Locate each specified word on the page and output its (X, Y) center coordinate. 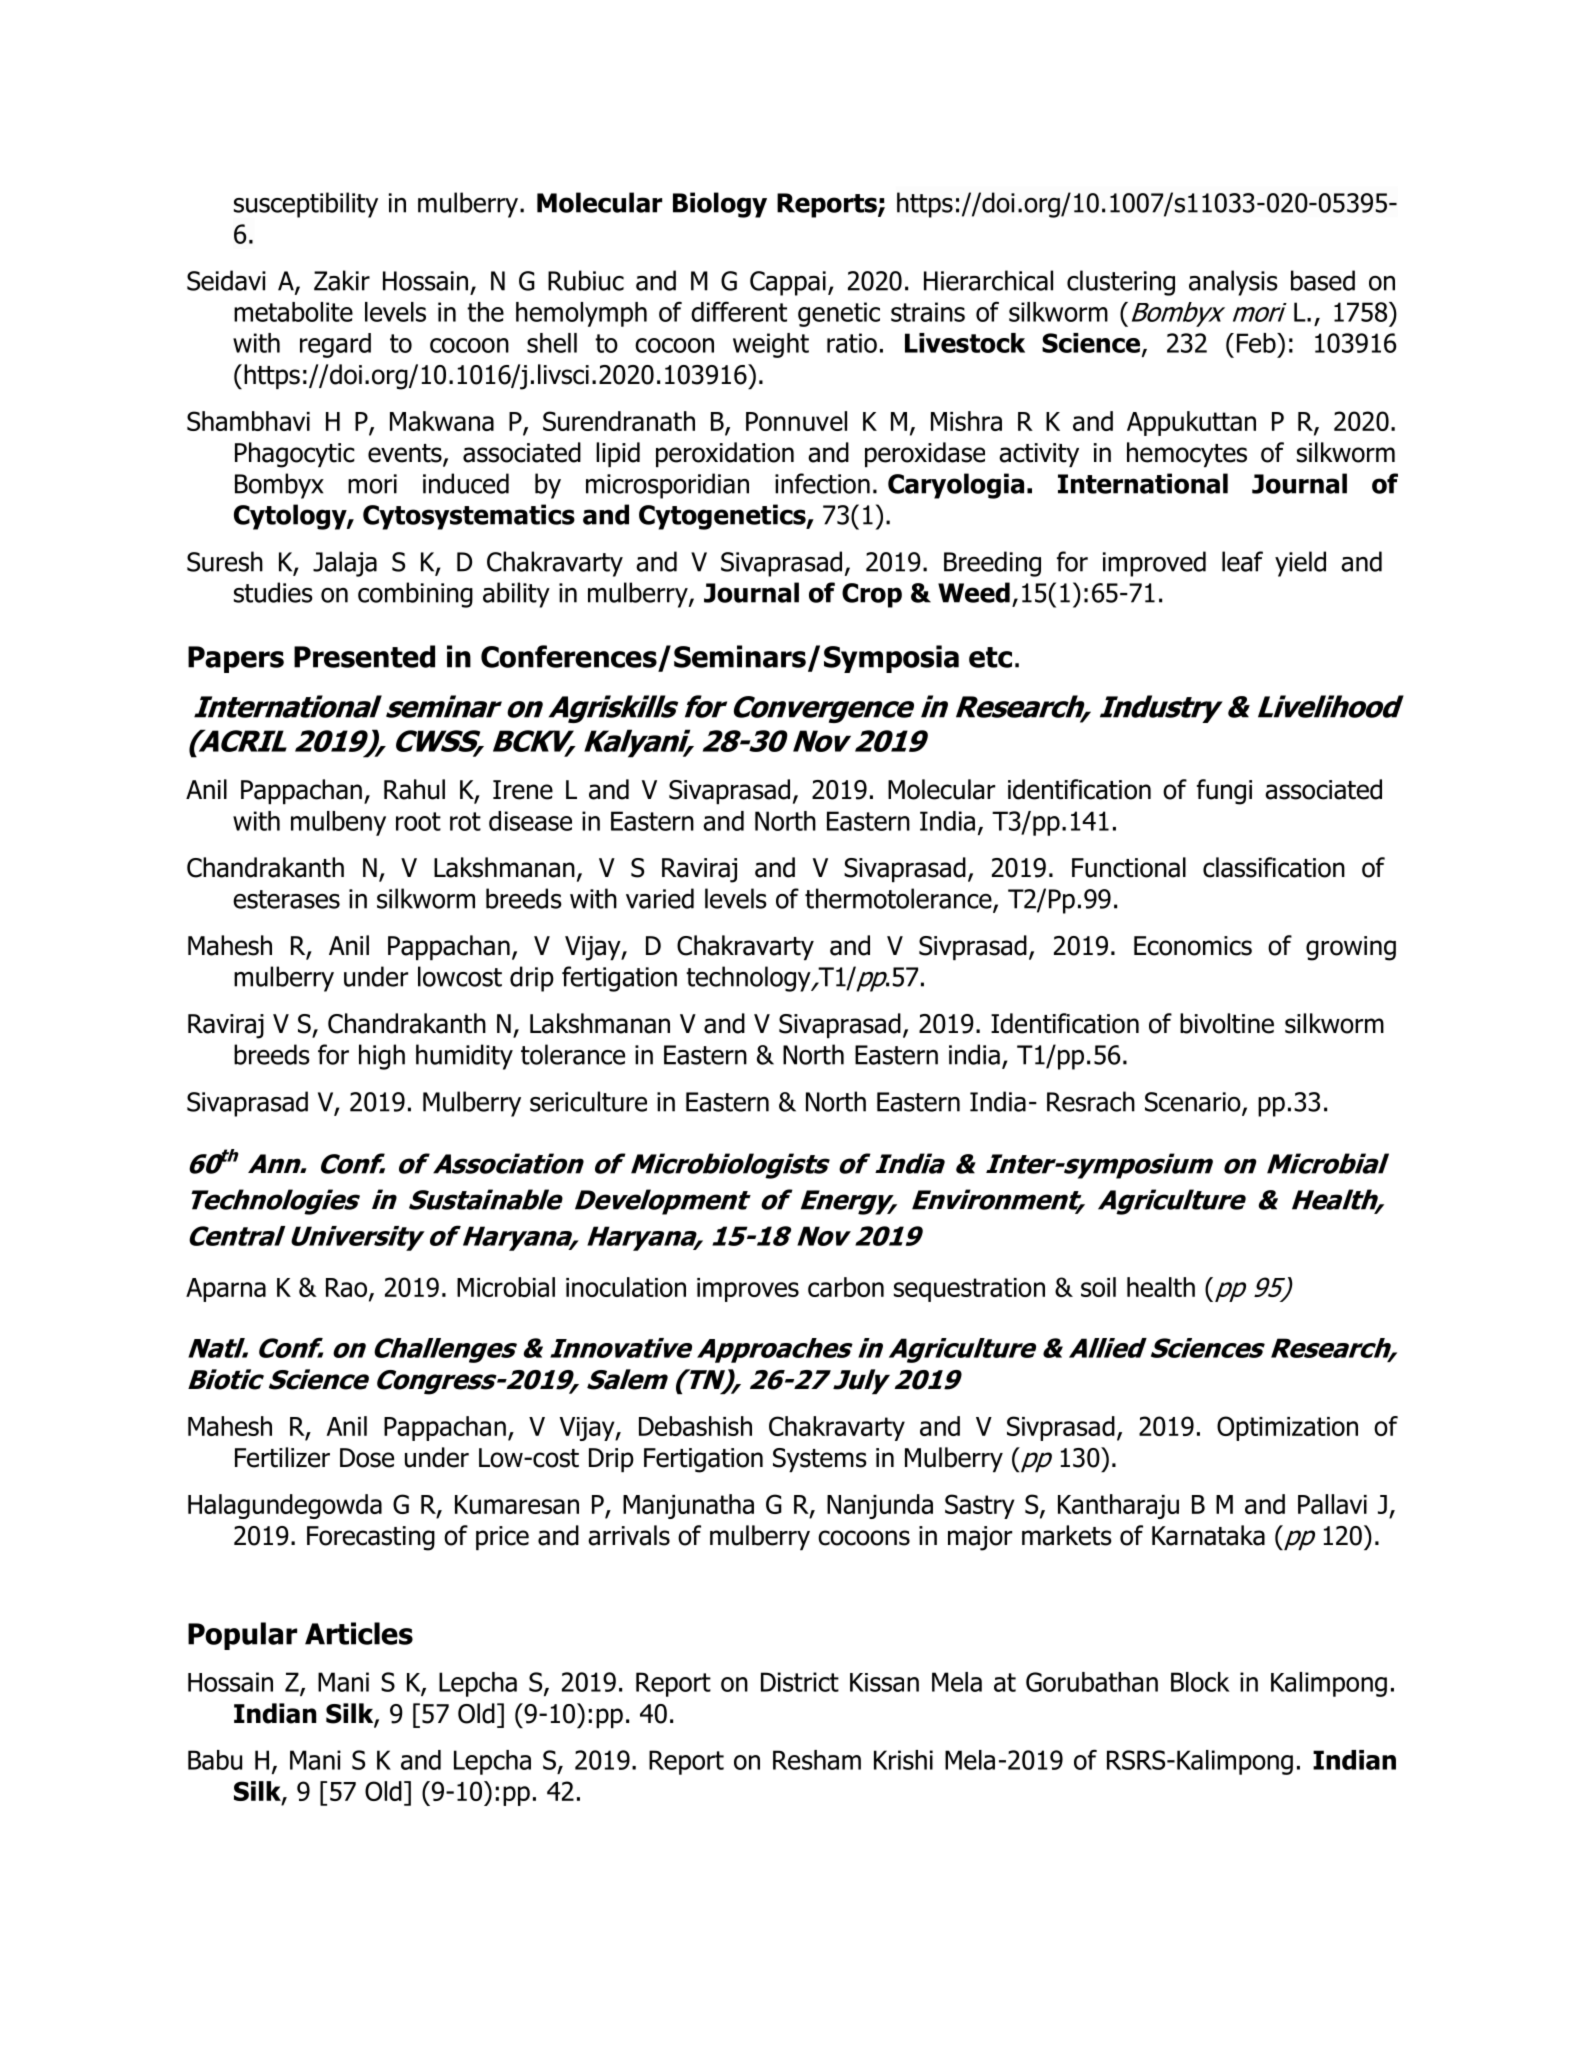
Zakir (342, 280)
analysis (1233, 283)
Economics (1193, 946)
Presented (364, 656)
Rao (346, 1287)
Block (1200, 1682)
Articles (359, 1633)
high (382, 1057)
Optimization (1287, 1428)
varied (660, 898)
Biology (720, 205)
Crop (872, 595)
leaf (1242, 561)
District (800, 1682)
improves (748, 1290)
